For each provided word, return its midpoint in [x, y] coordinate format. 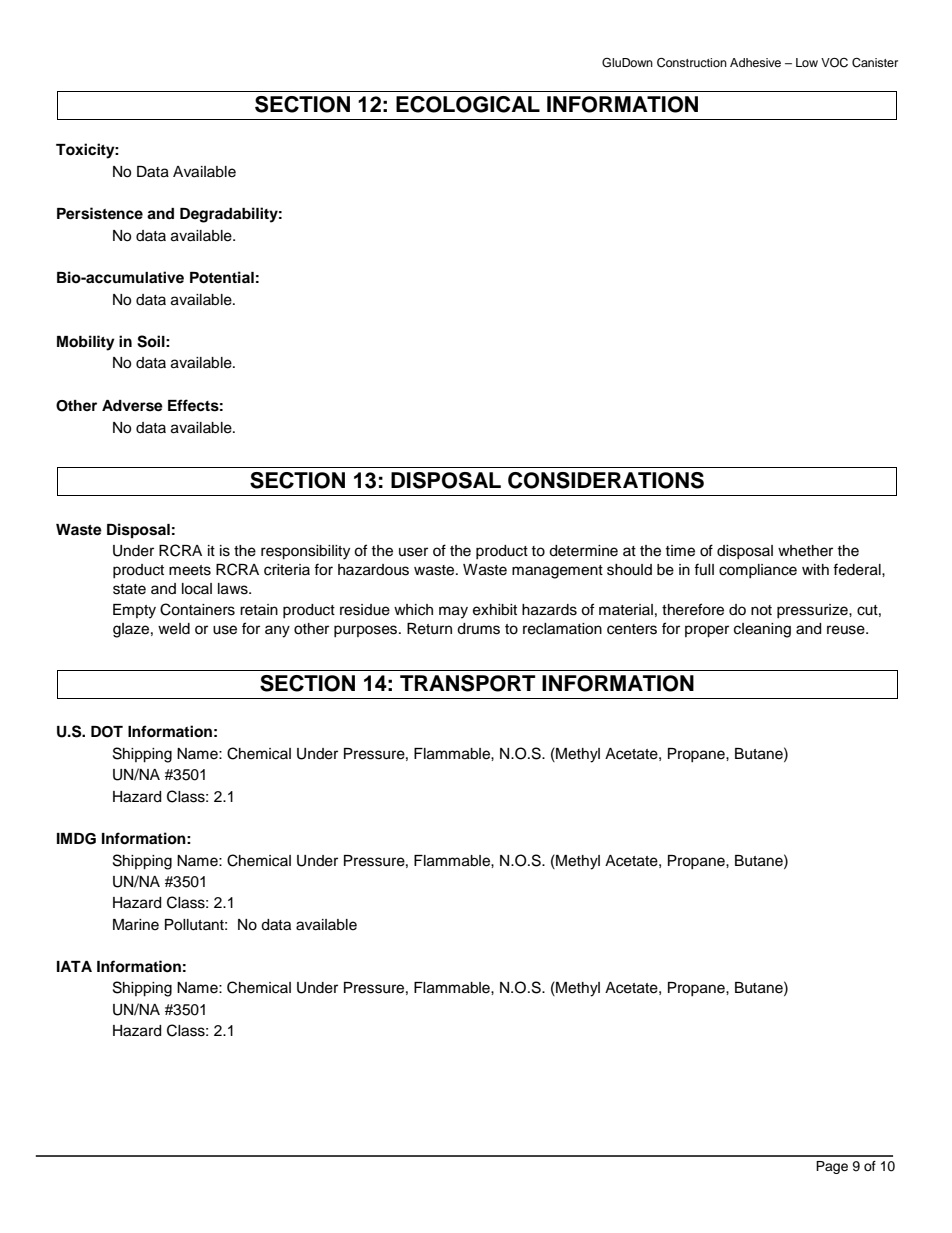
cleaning [762, 630]
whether [805, 551]
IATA [74, 966]
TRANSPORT [467, 683]
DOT [107, 732]
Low [807, 62]
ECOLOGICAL [468, 104]
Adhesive [755, 62]
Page [832, 1167]
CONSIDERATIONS [606, 480]
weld [174, 629]
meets [190, 570]
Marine [136, 925]
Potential [222, 277]
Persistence [100, 213]
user [413, 552]
